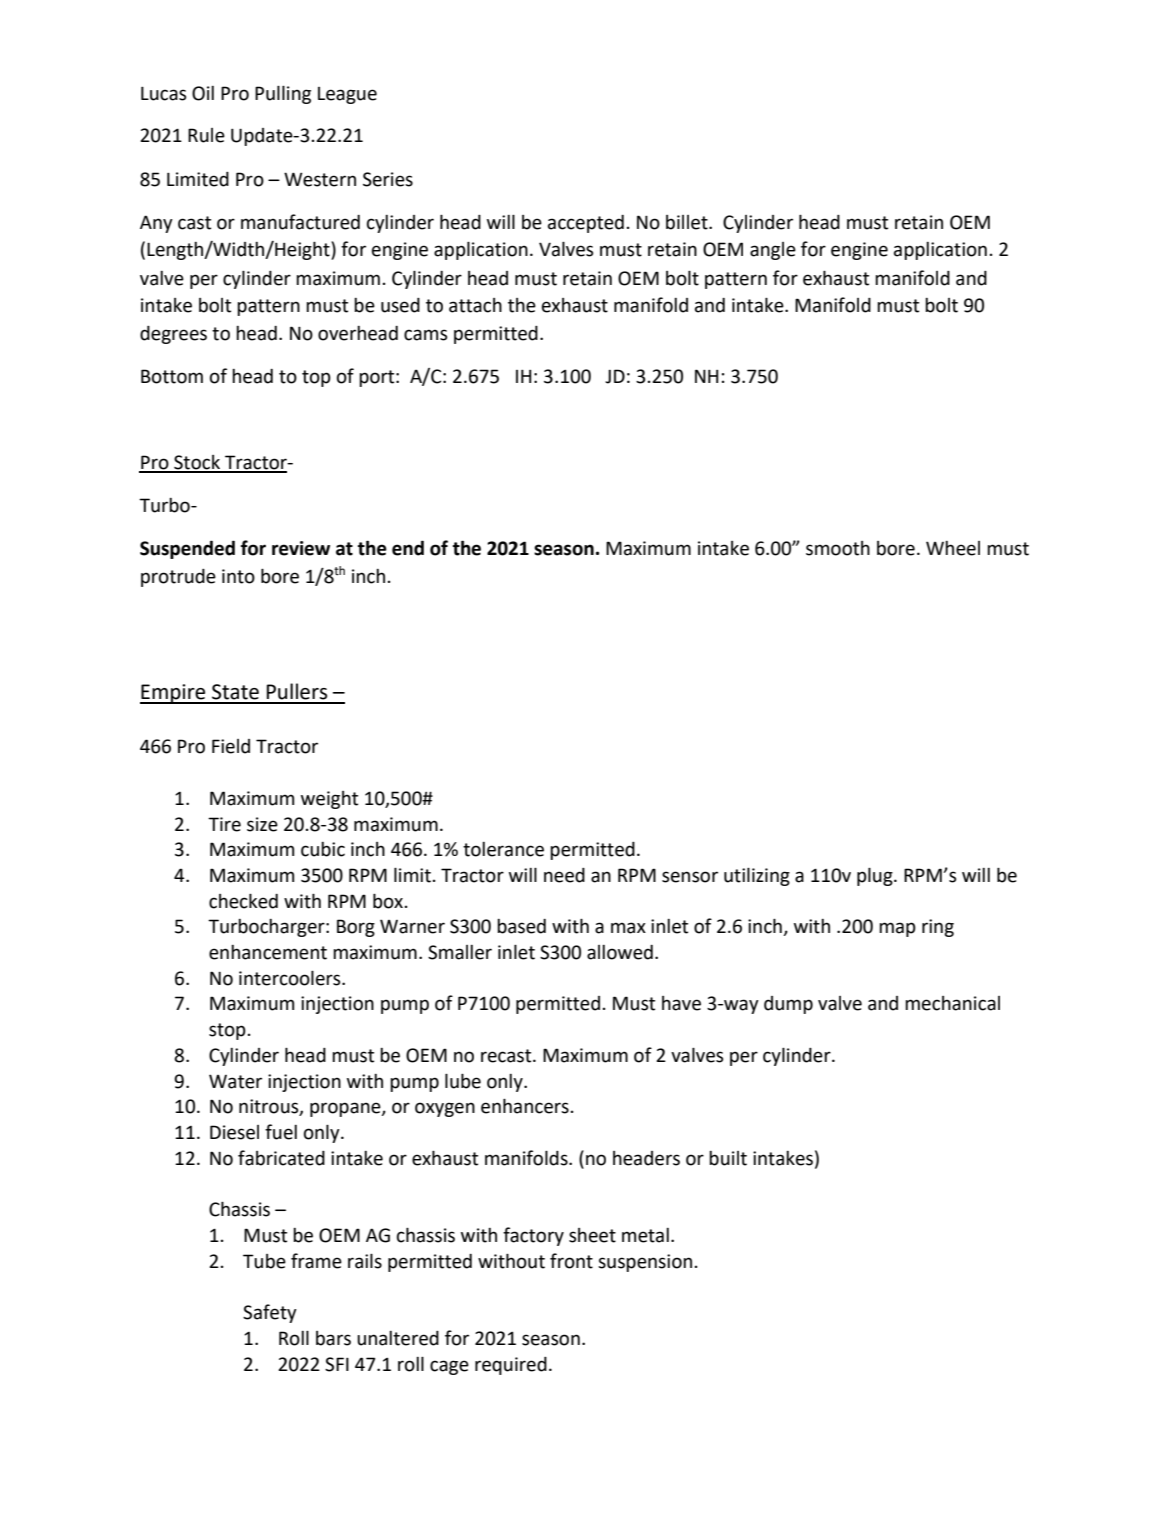  I want to click on dump, so click(788, 1005).
